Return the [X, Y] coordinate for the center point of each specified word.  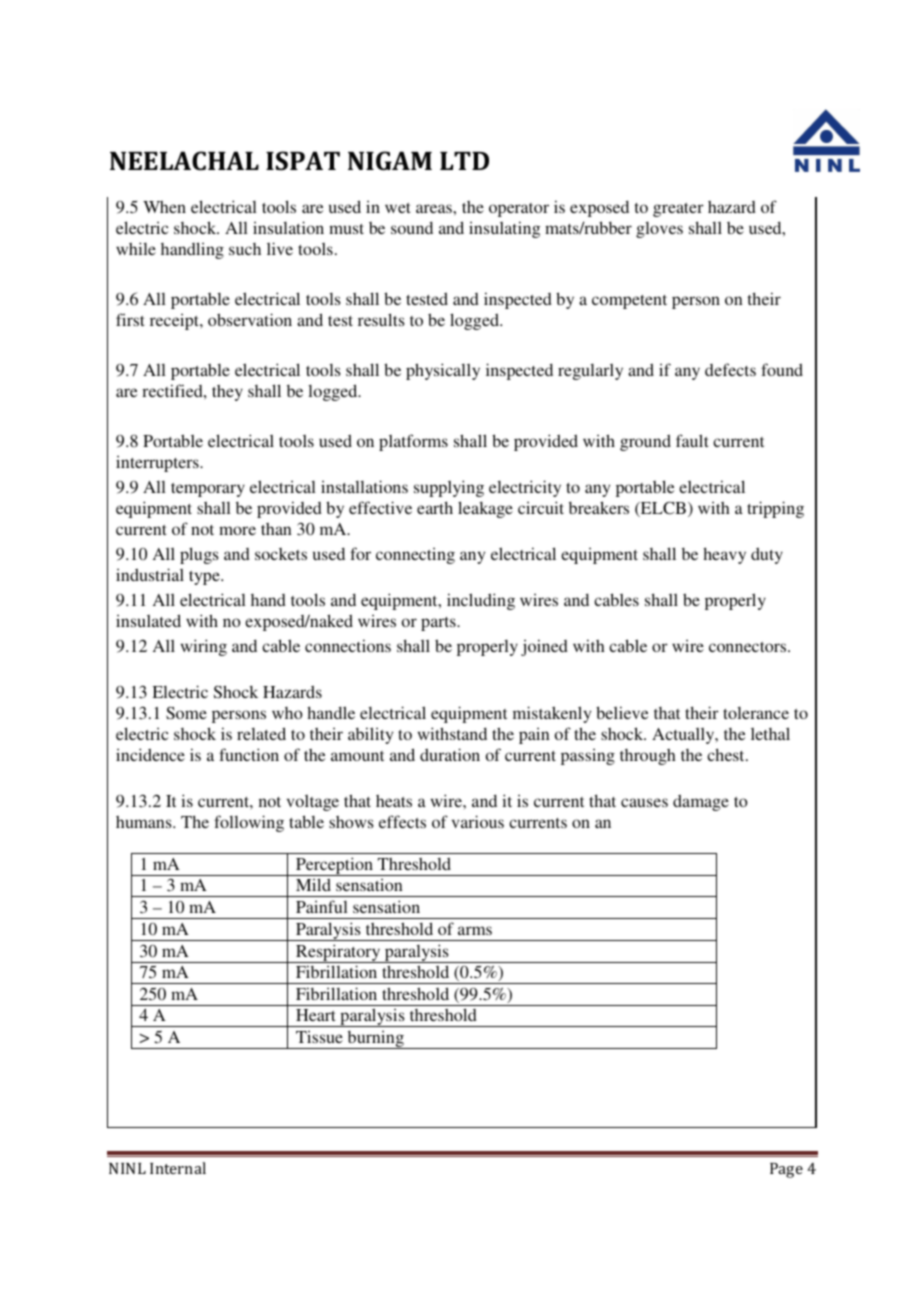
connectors [749, 647]
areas [435, 208]
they [227, 393]
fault [692, 440]
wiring [204, 647]
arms [475, 930]
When [164, 207]
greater [678, 210]
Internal [178, 1168]
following [249, 823]
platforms [413, 442]
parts [439, 624]
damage [701, 802]
